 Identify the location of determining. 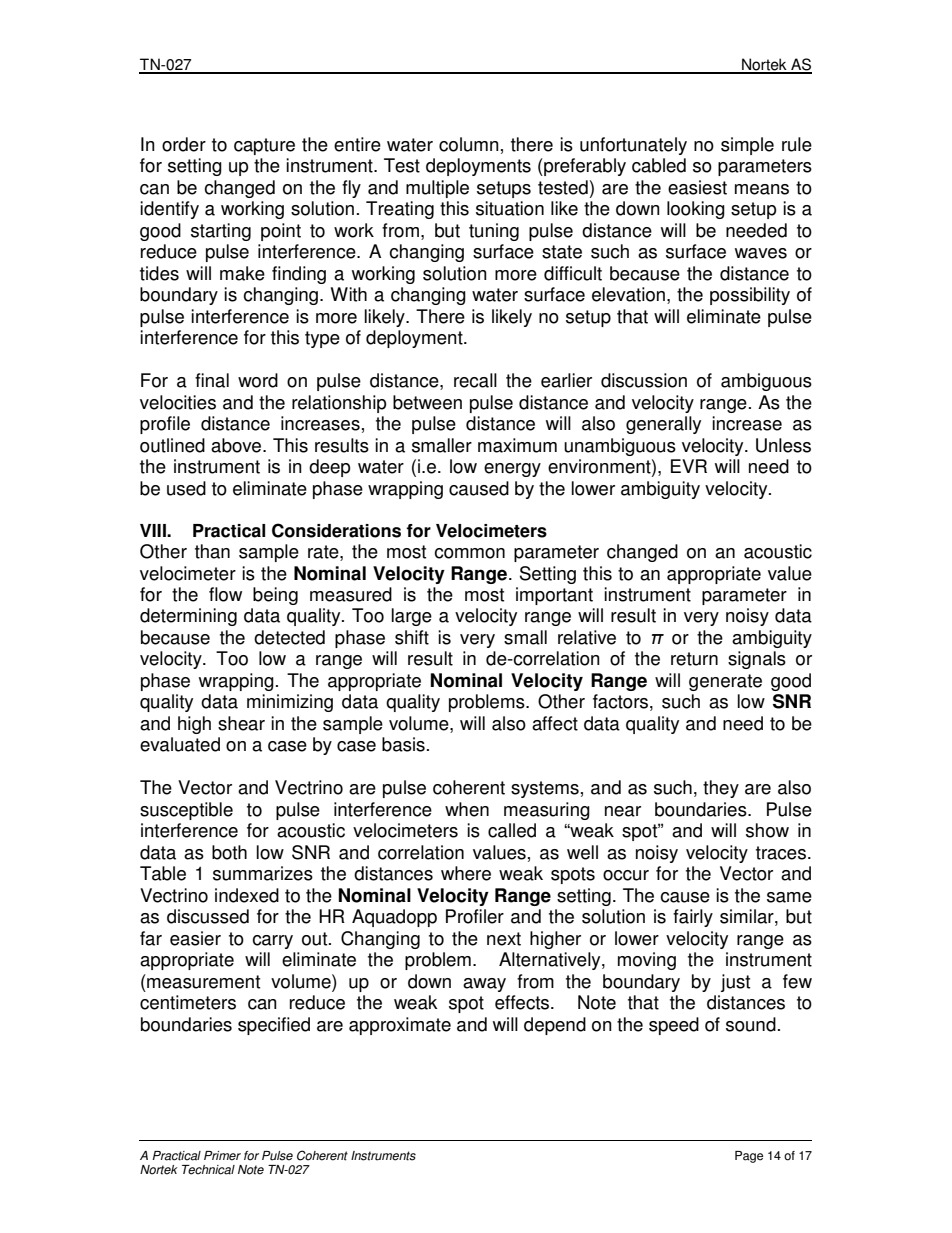
(188, 617).
